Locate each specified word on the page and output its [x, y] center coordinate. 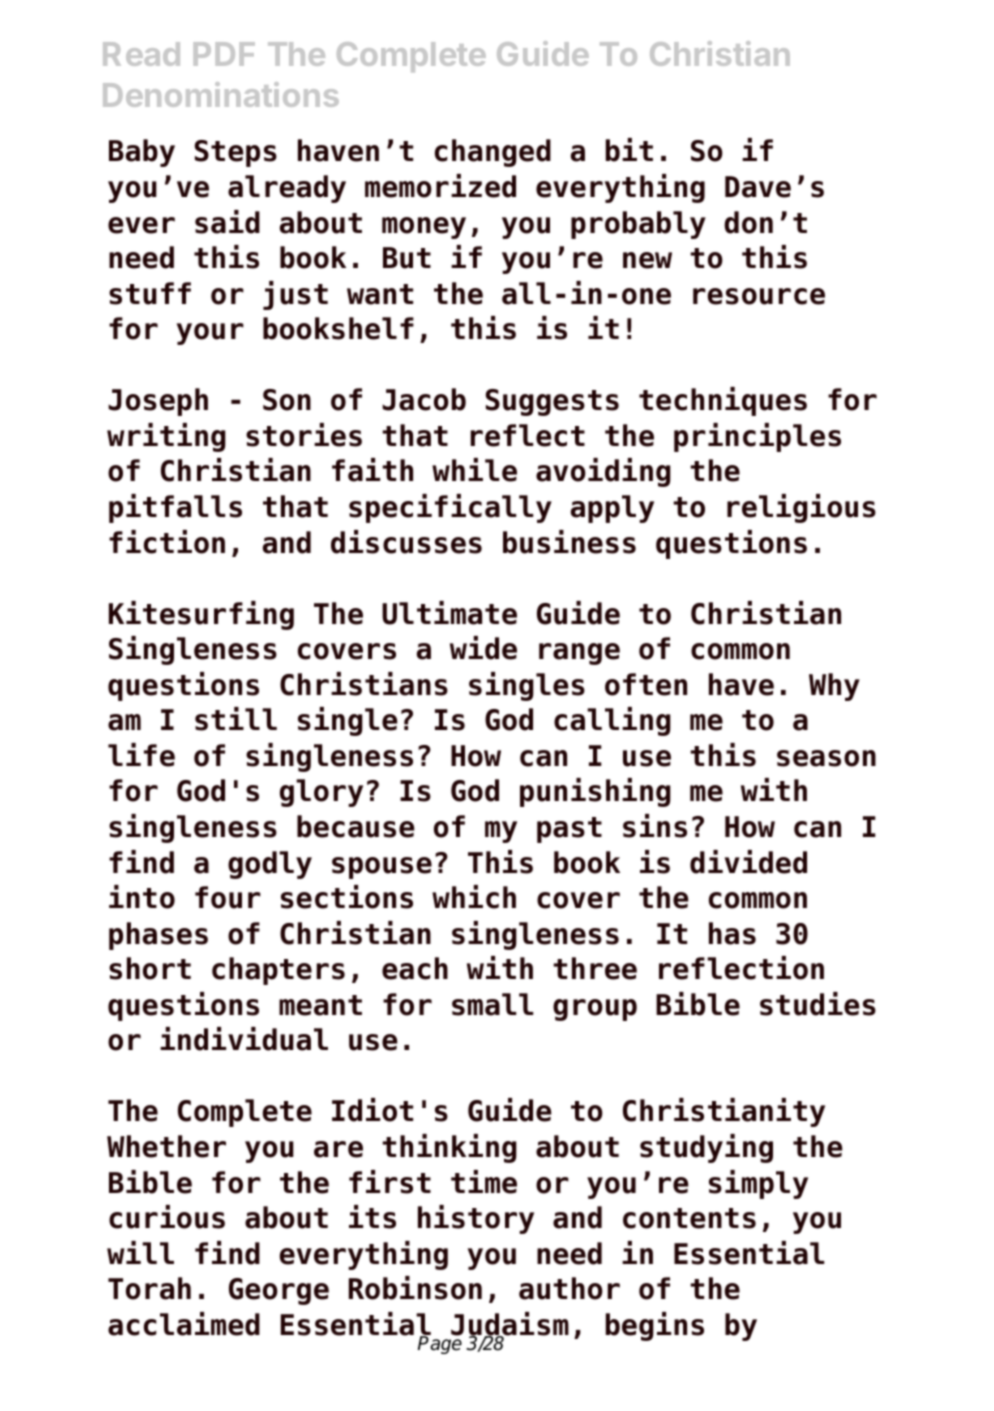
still [236, 719]
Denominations [221, 94]
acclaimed [184, 1324]
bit [629, 150]
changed [493, 153]
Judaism [510, 1325]
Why [834, 687]
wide [483, 648]
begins [655, 1326]
